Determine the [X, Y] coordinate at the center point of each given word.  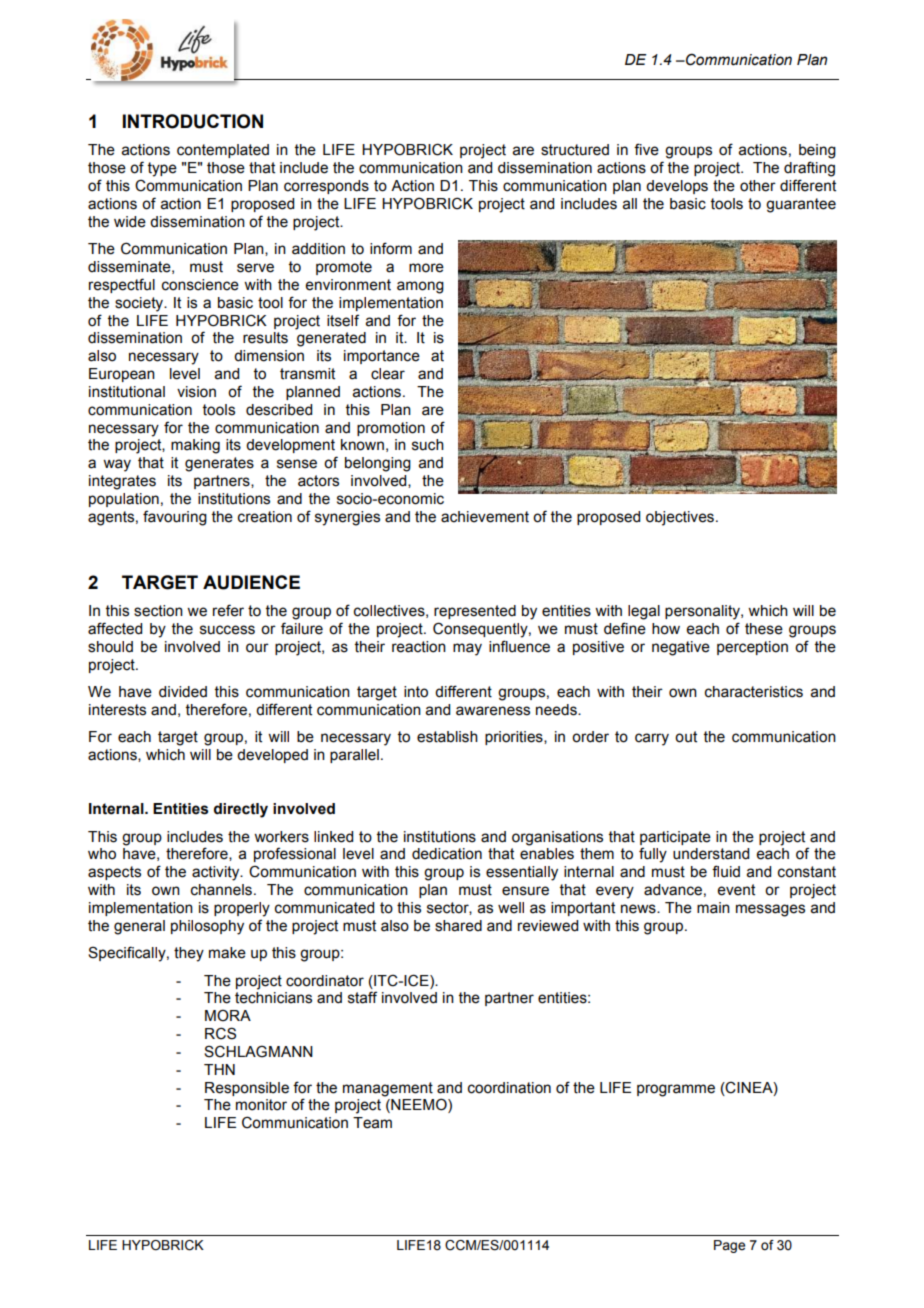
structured [575, 150]
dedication [447, 854]
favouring [175, 518]
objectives [680, 518]
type [162, 169]
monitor [261, 1105]
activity [217, 873]
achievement [485, 517]
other [758, 186]
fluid [726, 871]
